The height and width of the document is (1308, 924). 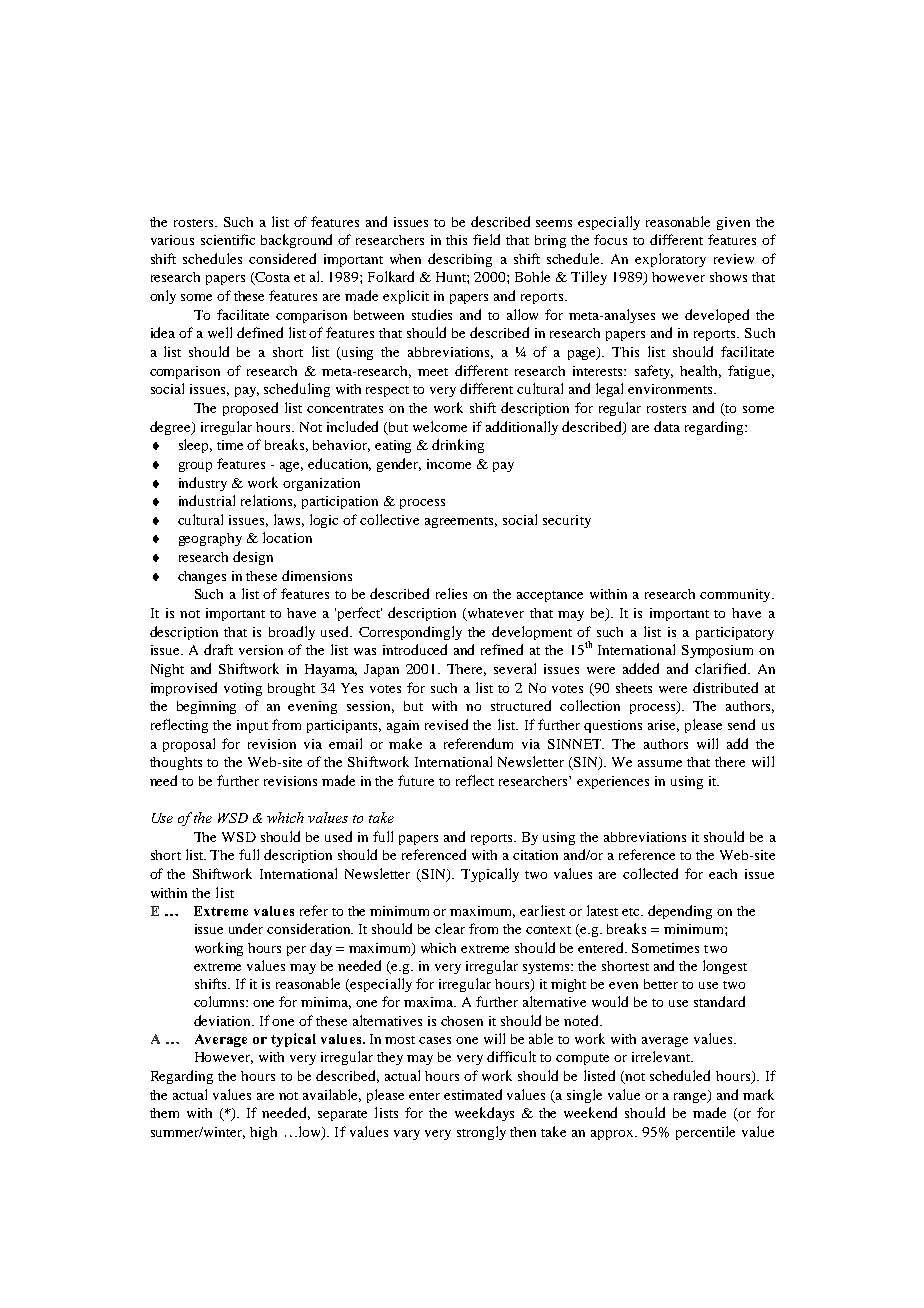 I want to click on geography, so click(x=210, y=539).
